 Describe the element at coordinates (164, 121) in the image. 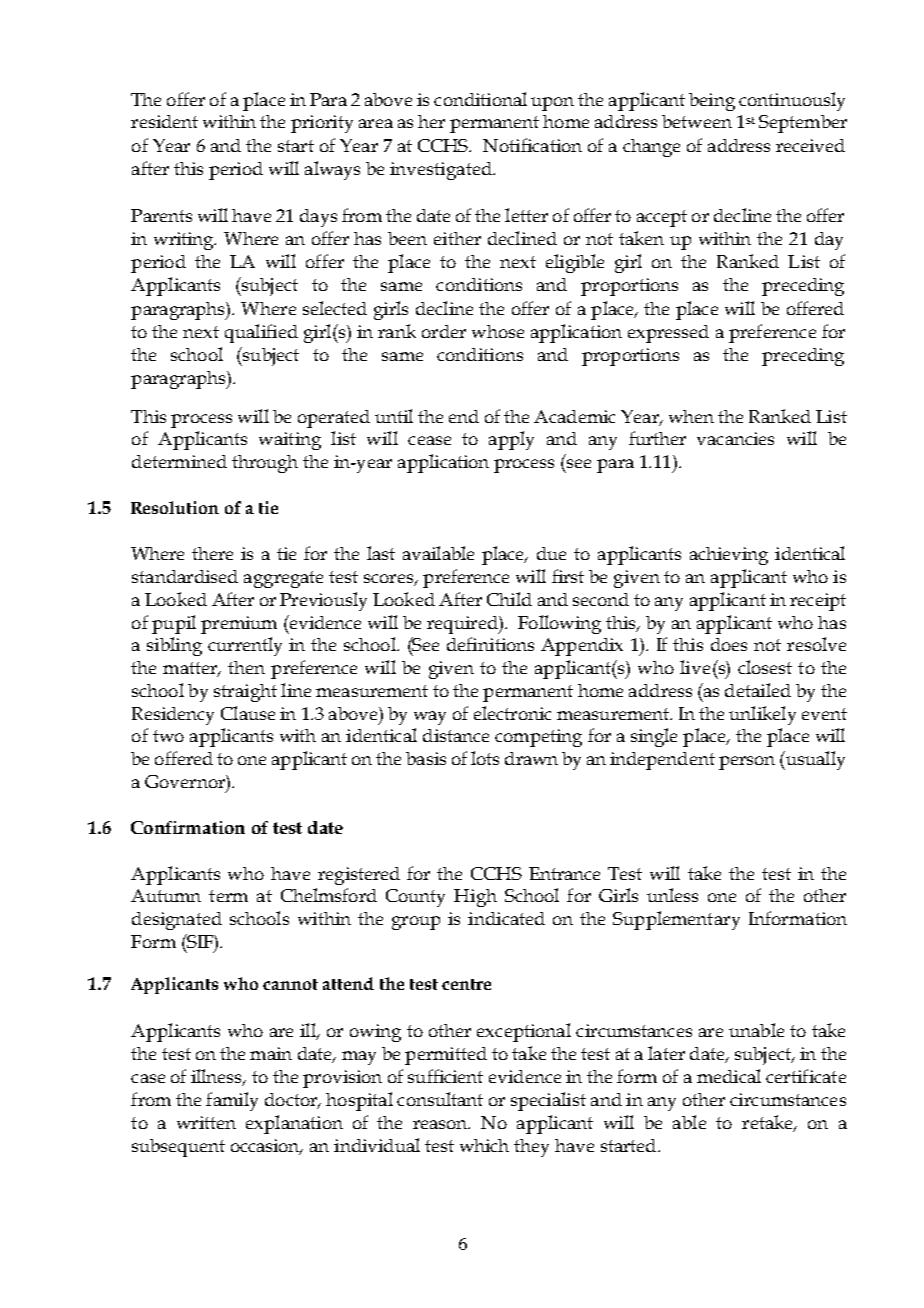

I see `resident` at that location.
